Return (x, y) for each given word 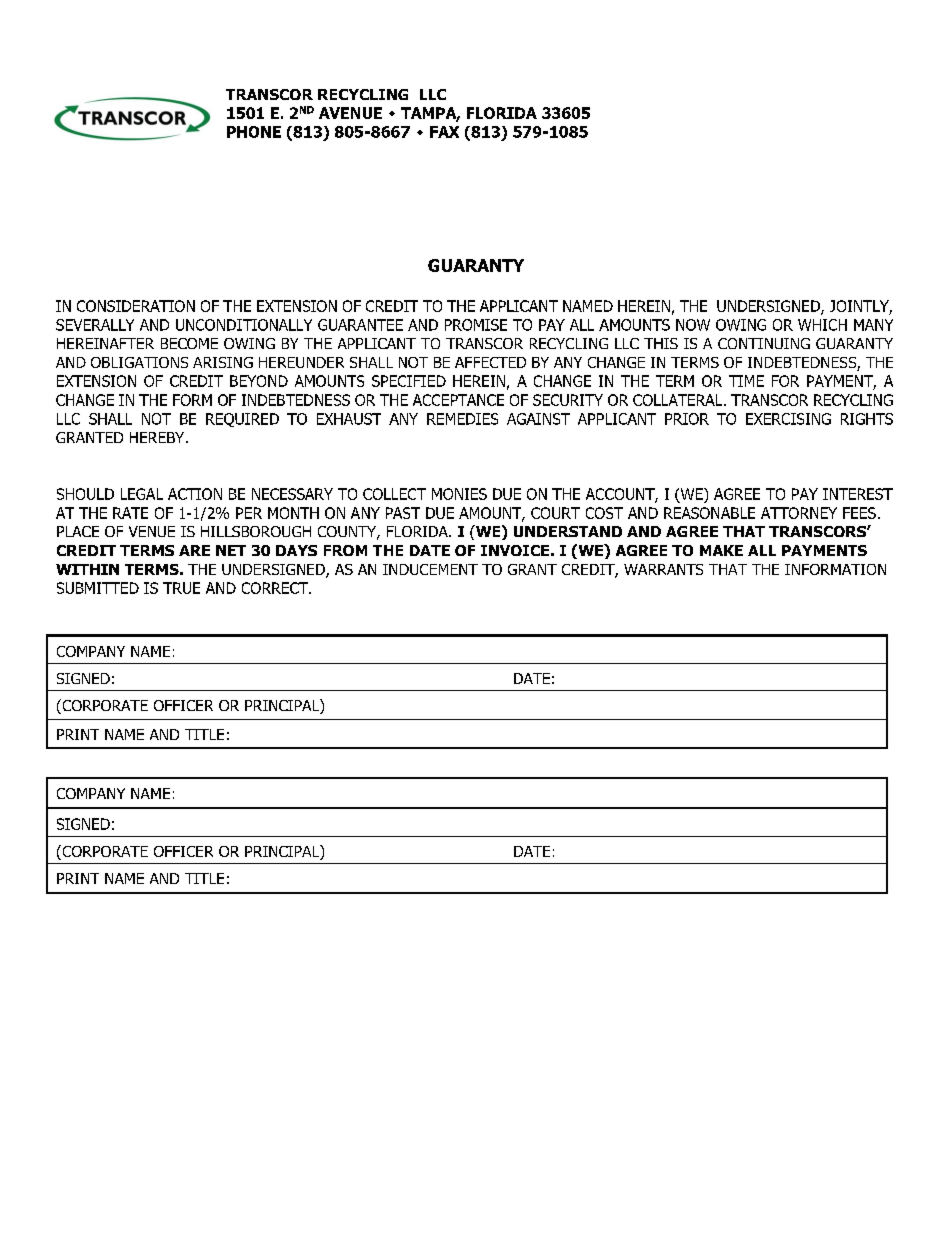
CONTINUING (764, 343)
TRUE (181, 588)
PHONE (254, 132)
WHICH (822, 325)
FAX (444, 132)
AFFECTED (490, 362)
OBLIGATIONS (139, 362)
